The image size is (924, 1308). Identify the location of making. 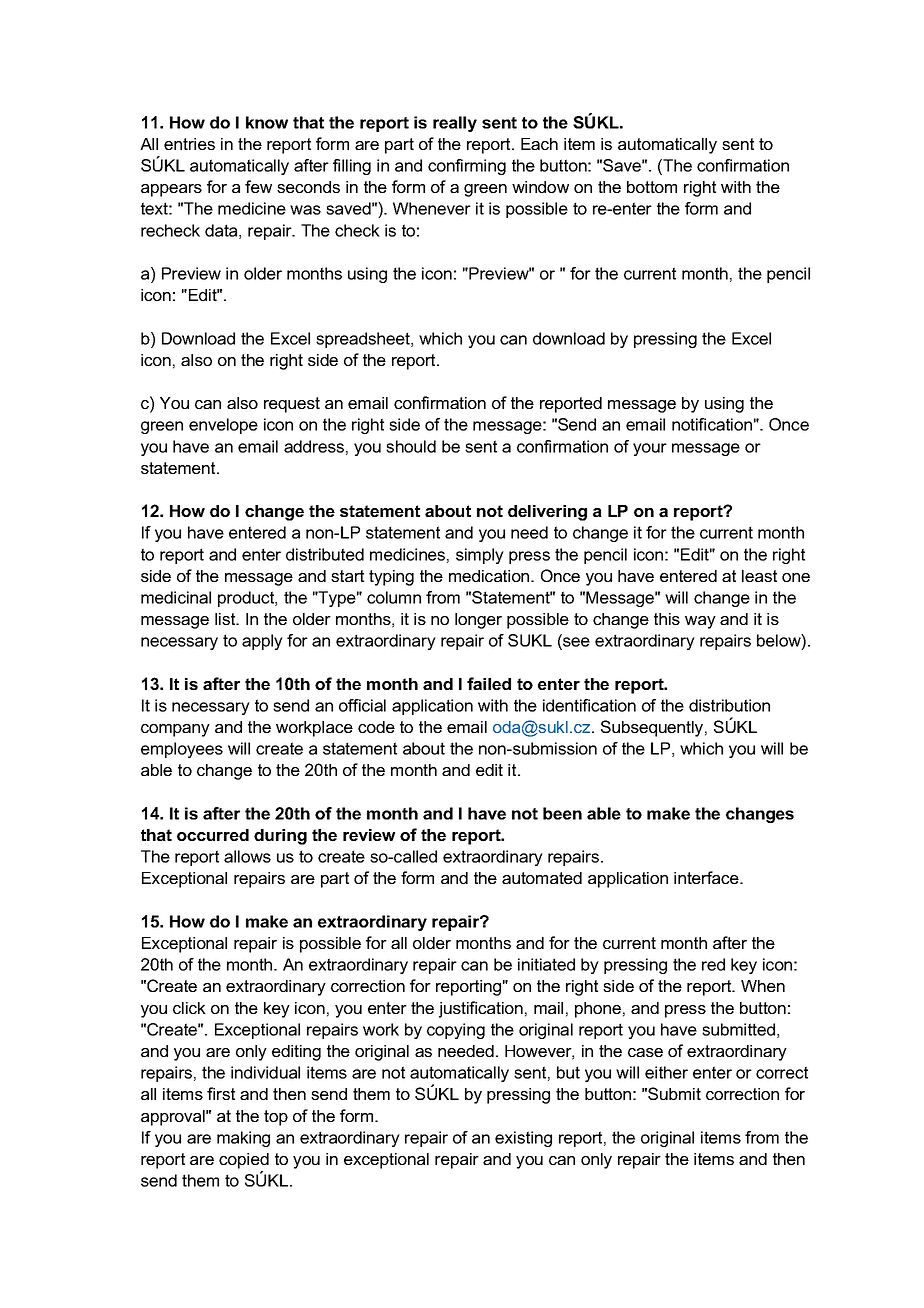
(243, 1139).
